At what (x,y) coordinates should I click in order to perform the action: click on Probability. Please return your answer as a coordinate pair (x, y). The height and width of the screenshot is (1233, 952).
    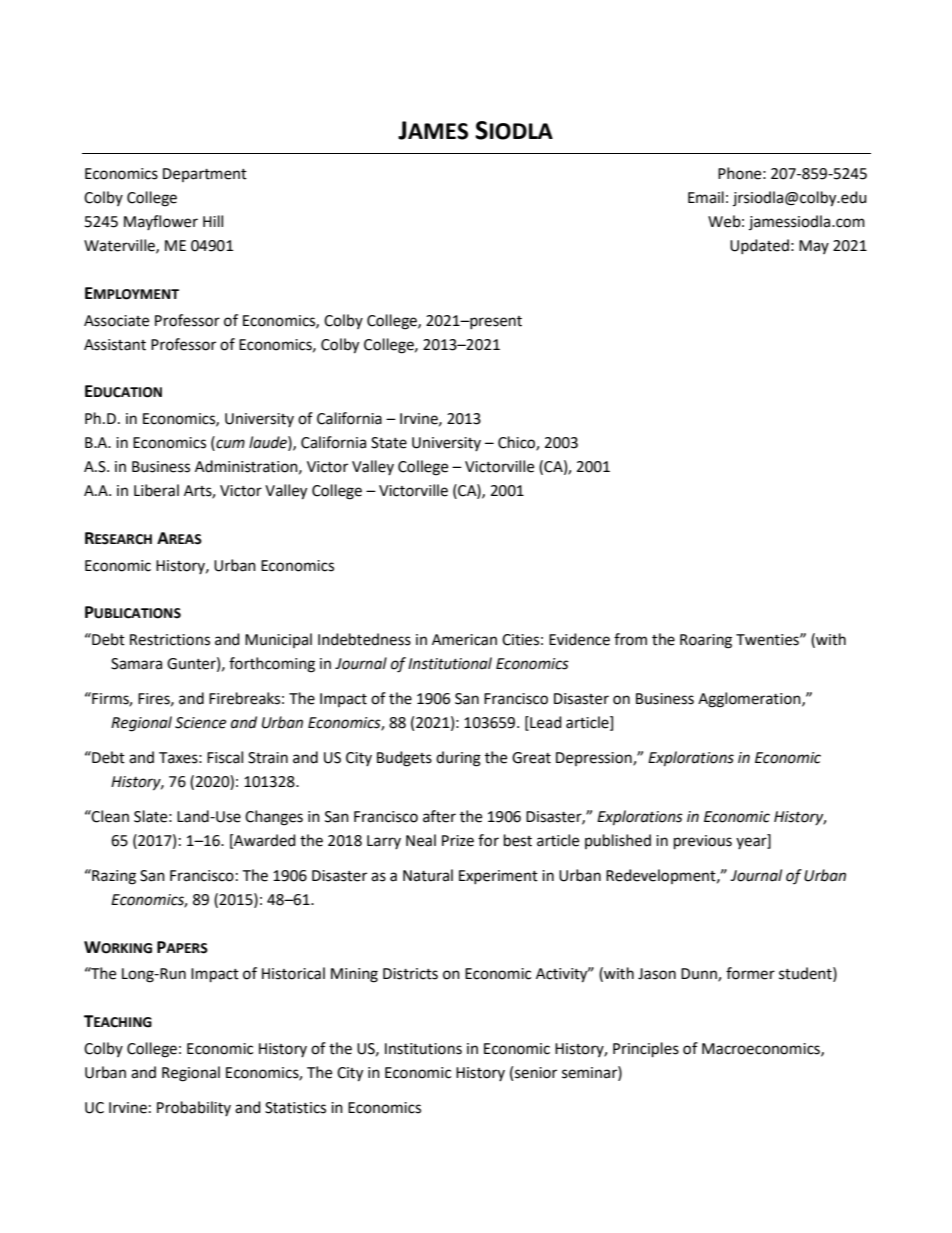
    Looking at the image, I should click on (194, 1108).
